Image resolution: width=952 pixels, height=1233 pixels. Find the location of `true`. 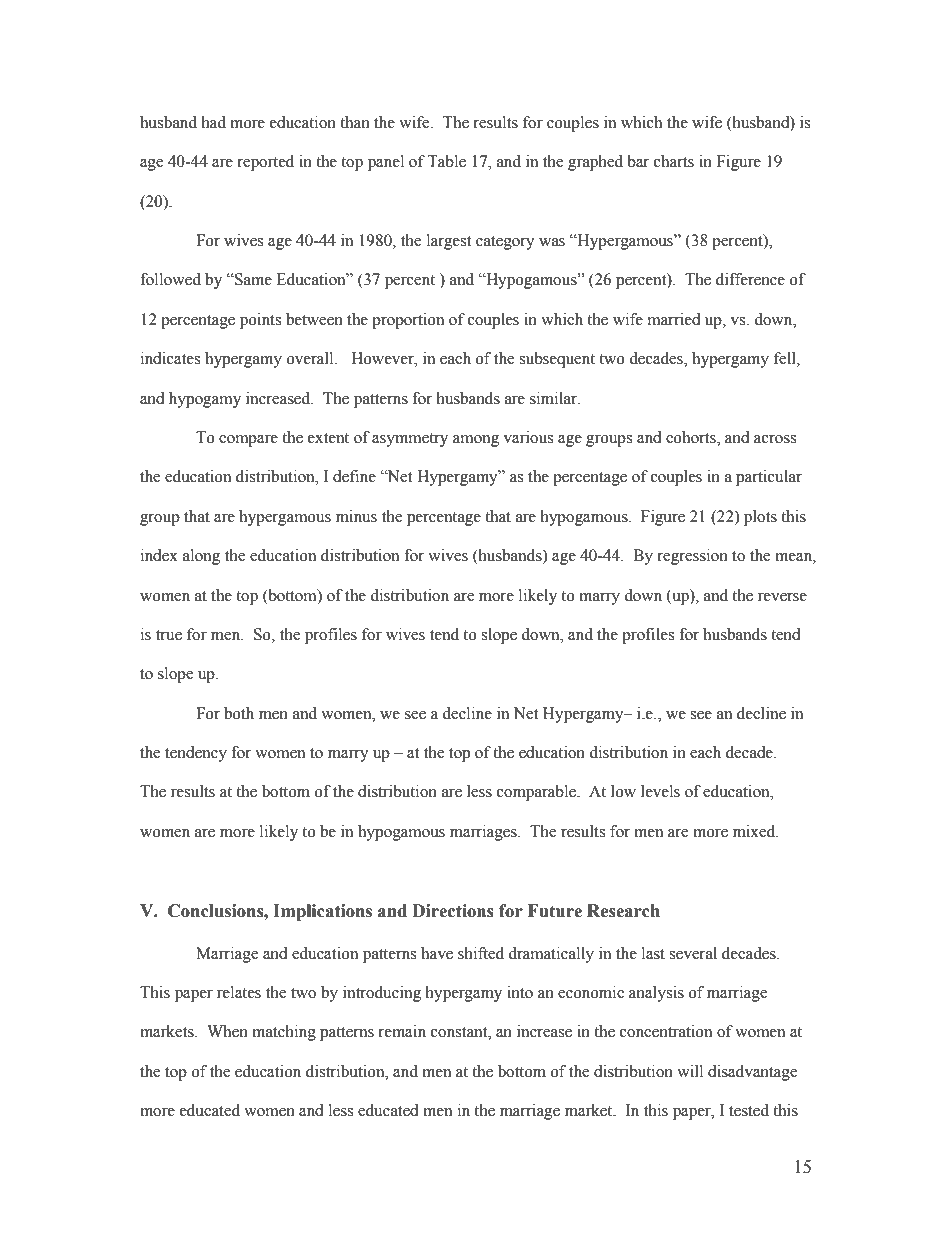

true is located at coordinates (169, 635).
